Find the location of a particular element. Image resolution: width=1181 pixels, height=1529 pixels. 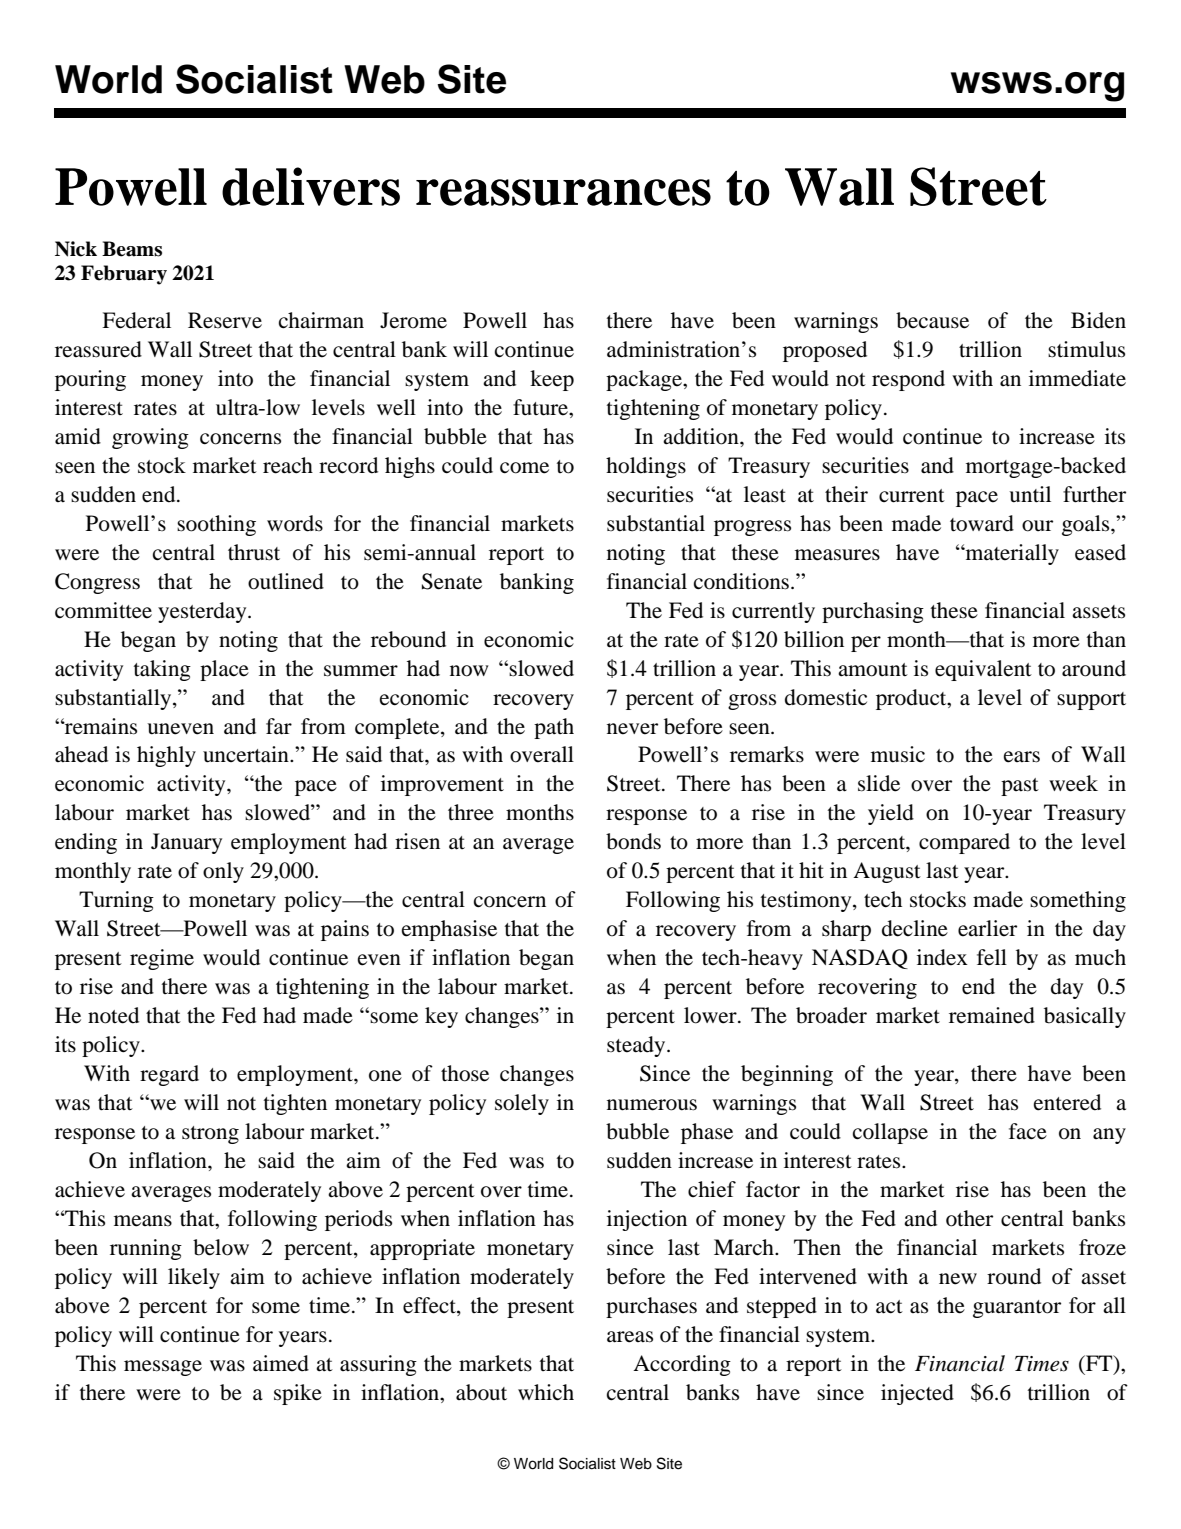

fell is located at coordinates (992, 957).
